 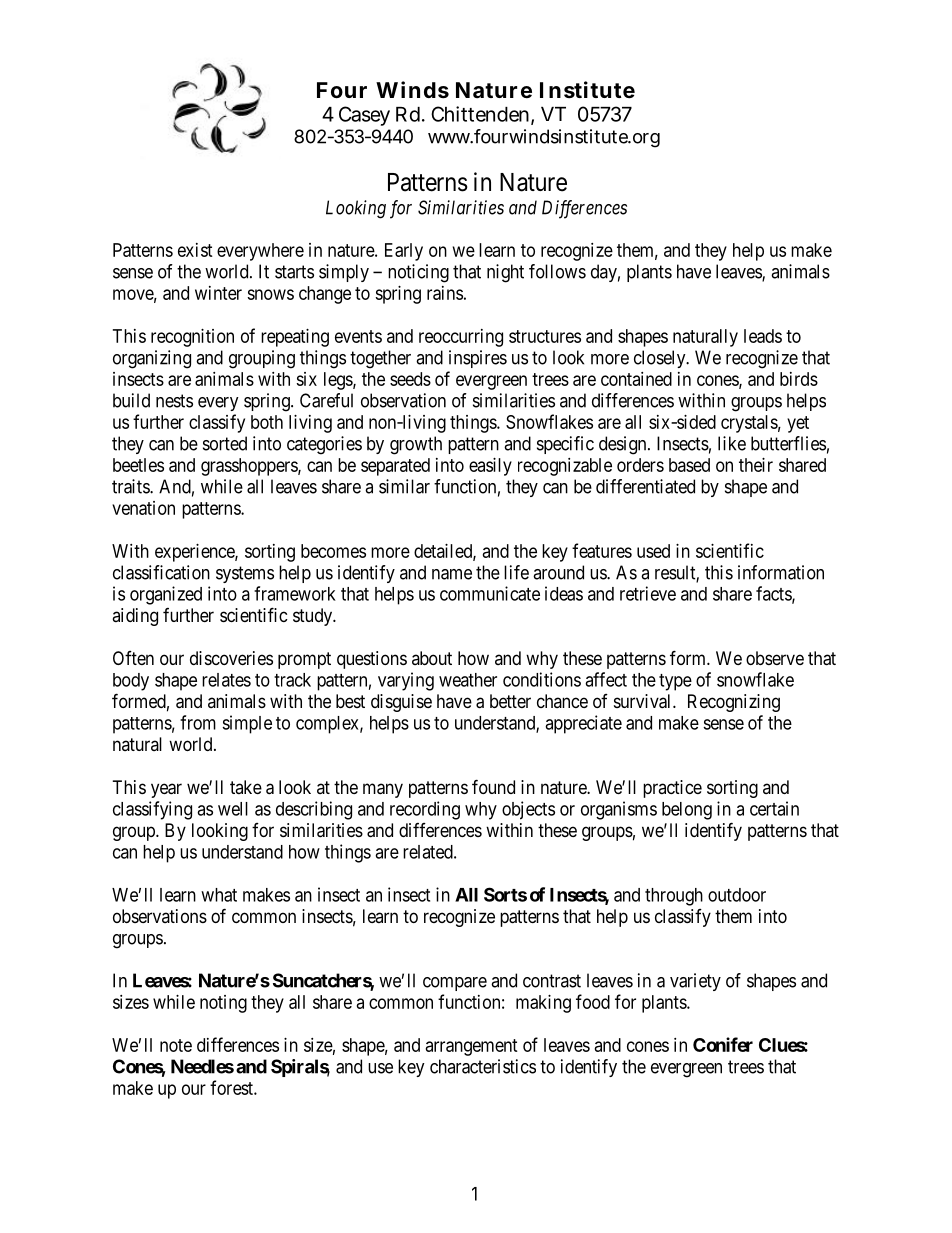 I want to click on follows, so click(x=557, y=271).
